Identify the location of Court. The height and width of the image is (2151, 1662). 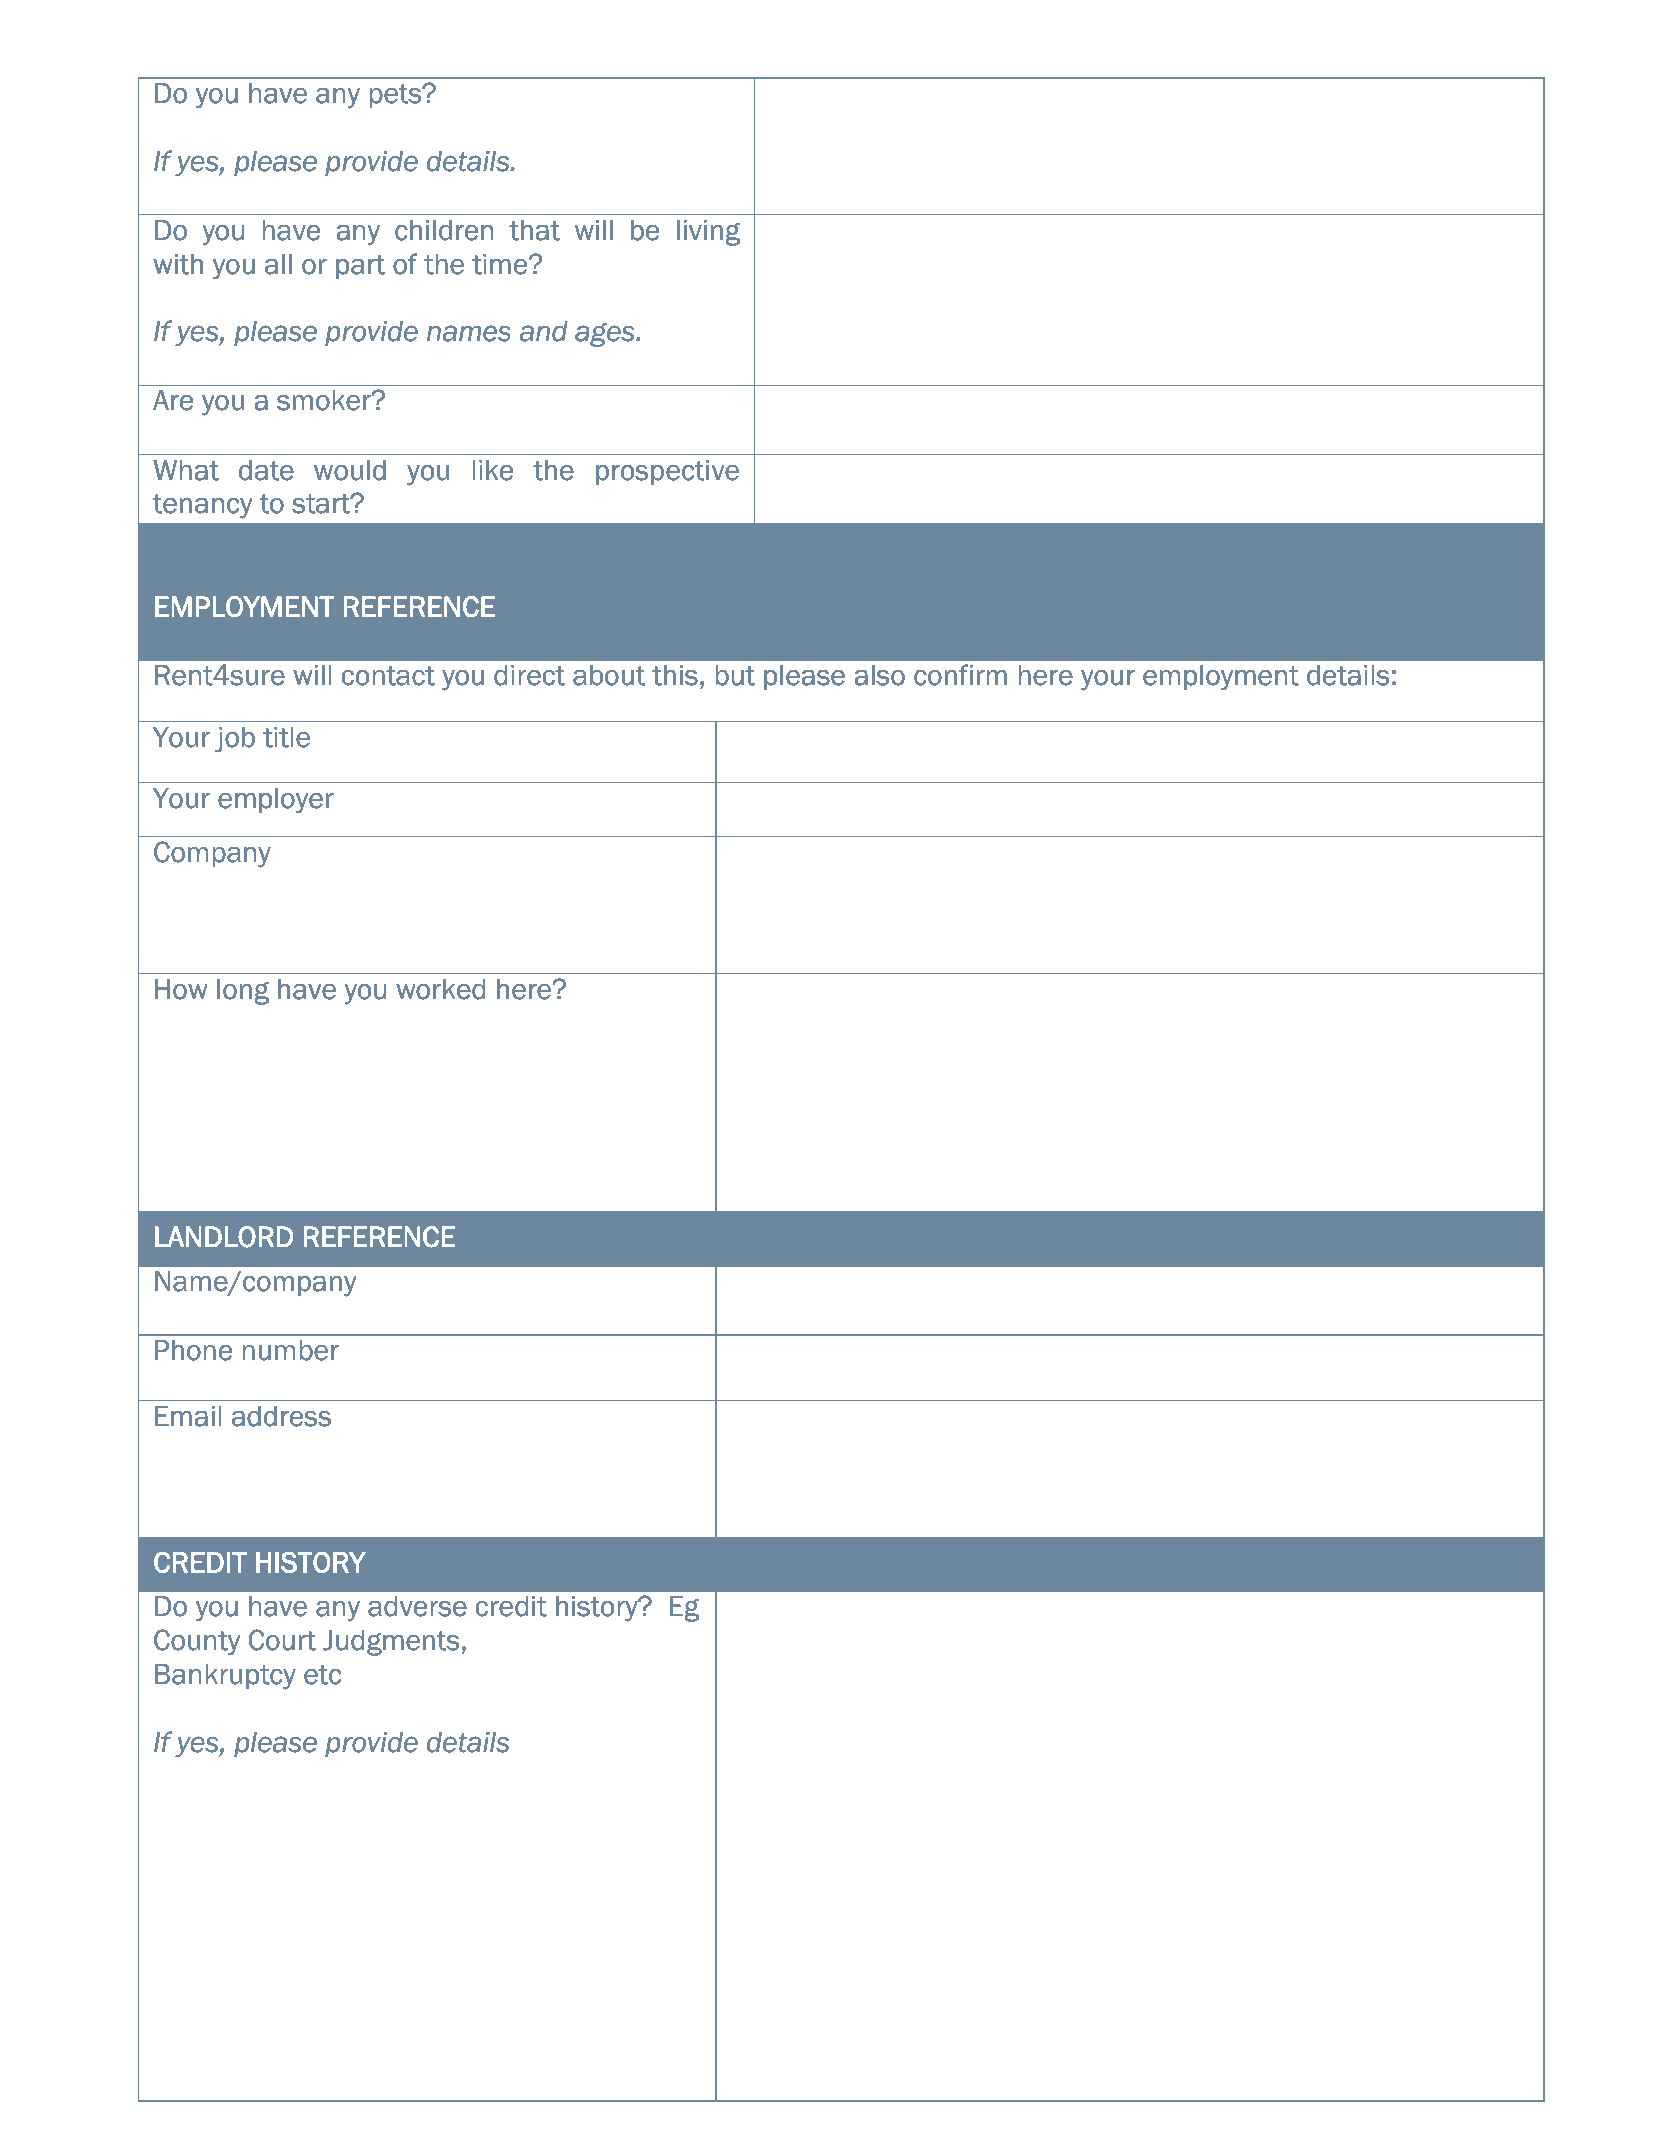
(282, 1640).
